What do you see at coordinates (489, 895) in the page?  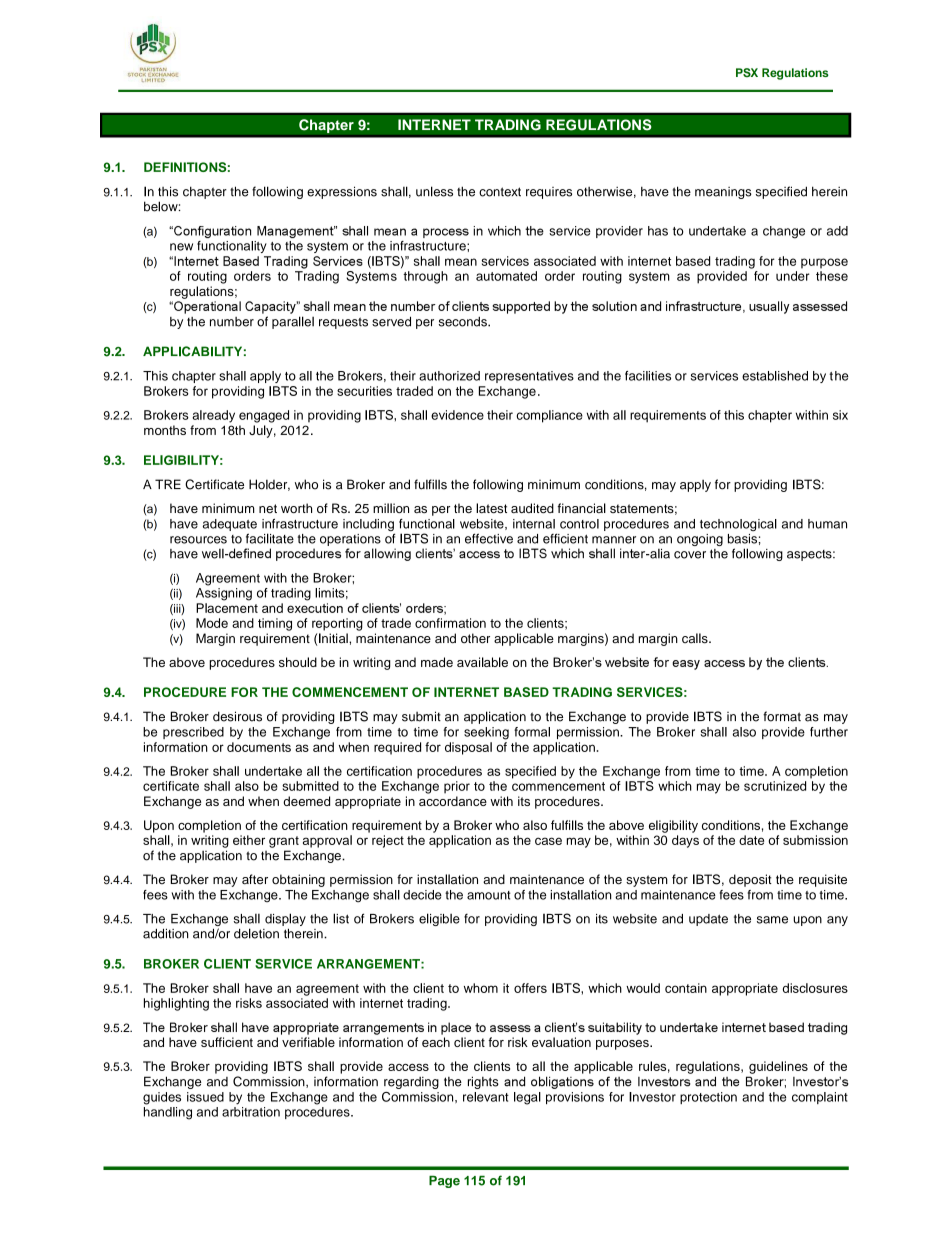 I see `amount` at bounding box center [489, 895].
